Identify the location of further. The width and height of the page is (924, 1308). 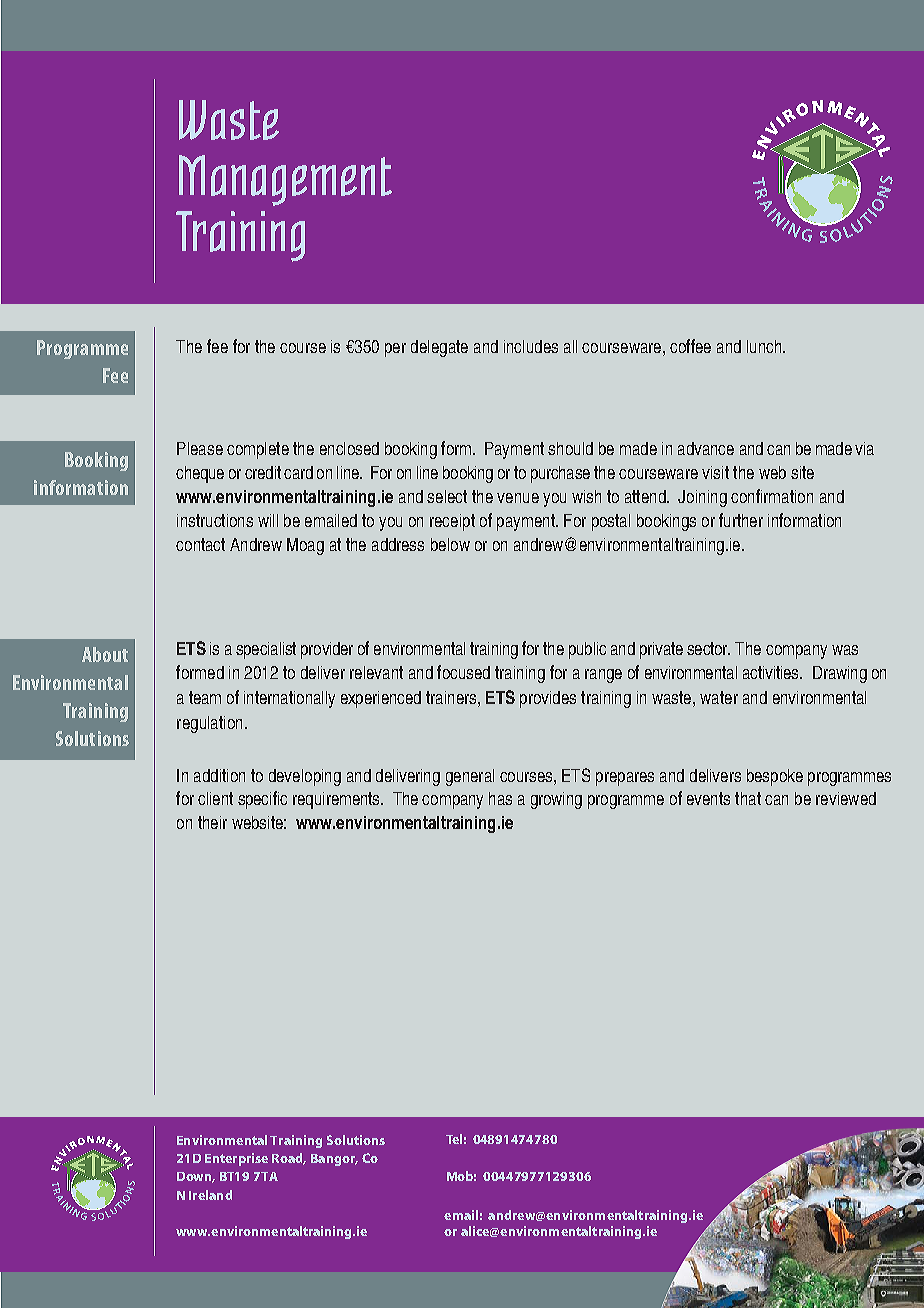
(741, 520).
